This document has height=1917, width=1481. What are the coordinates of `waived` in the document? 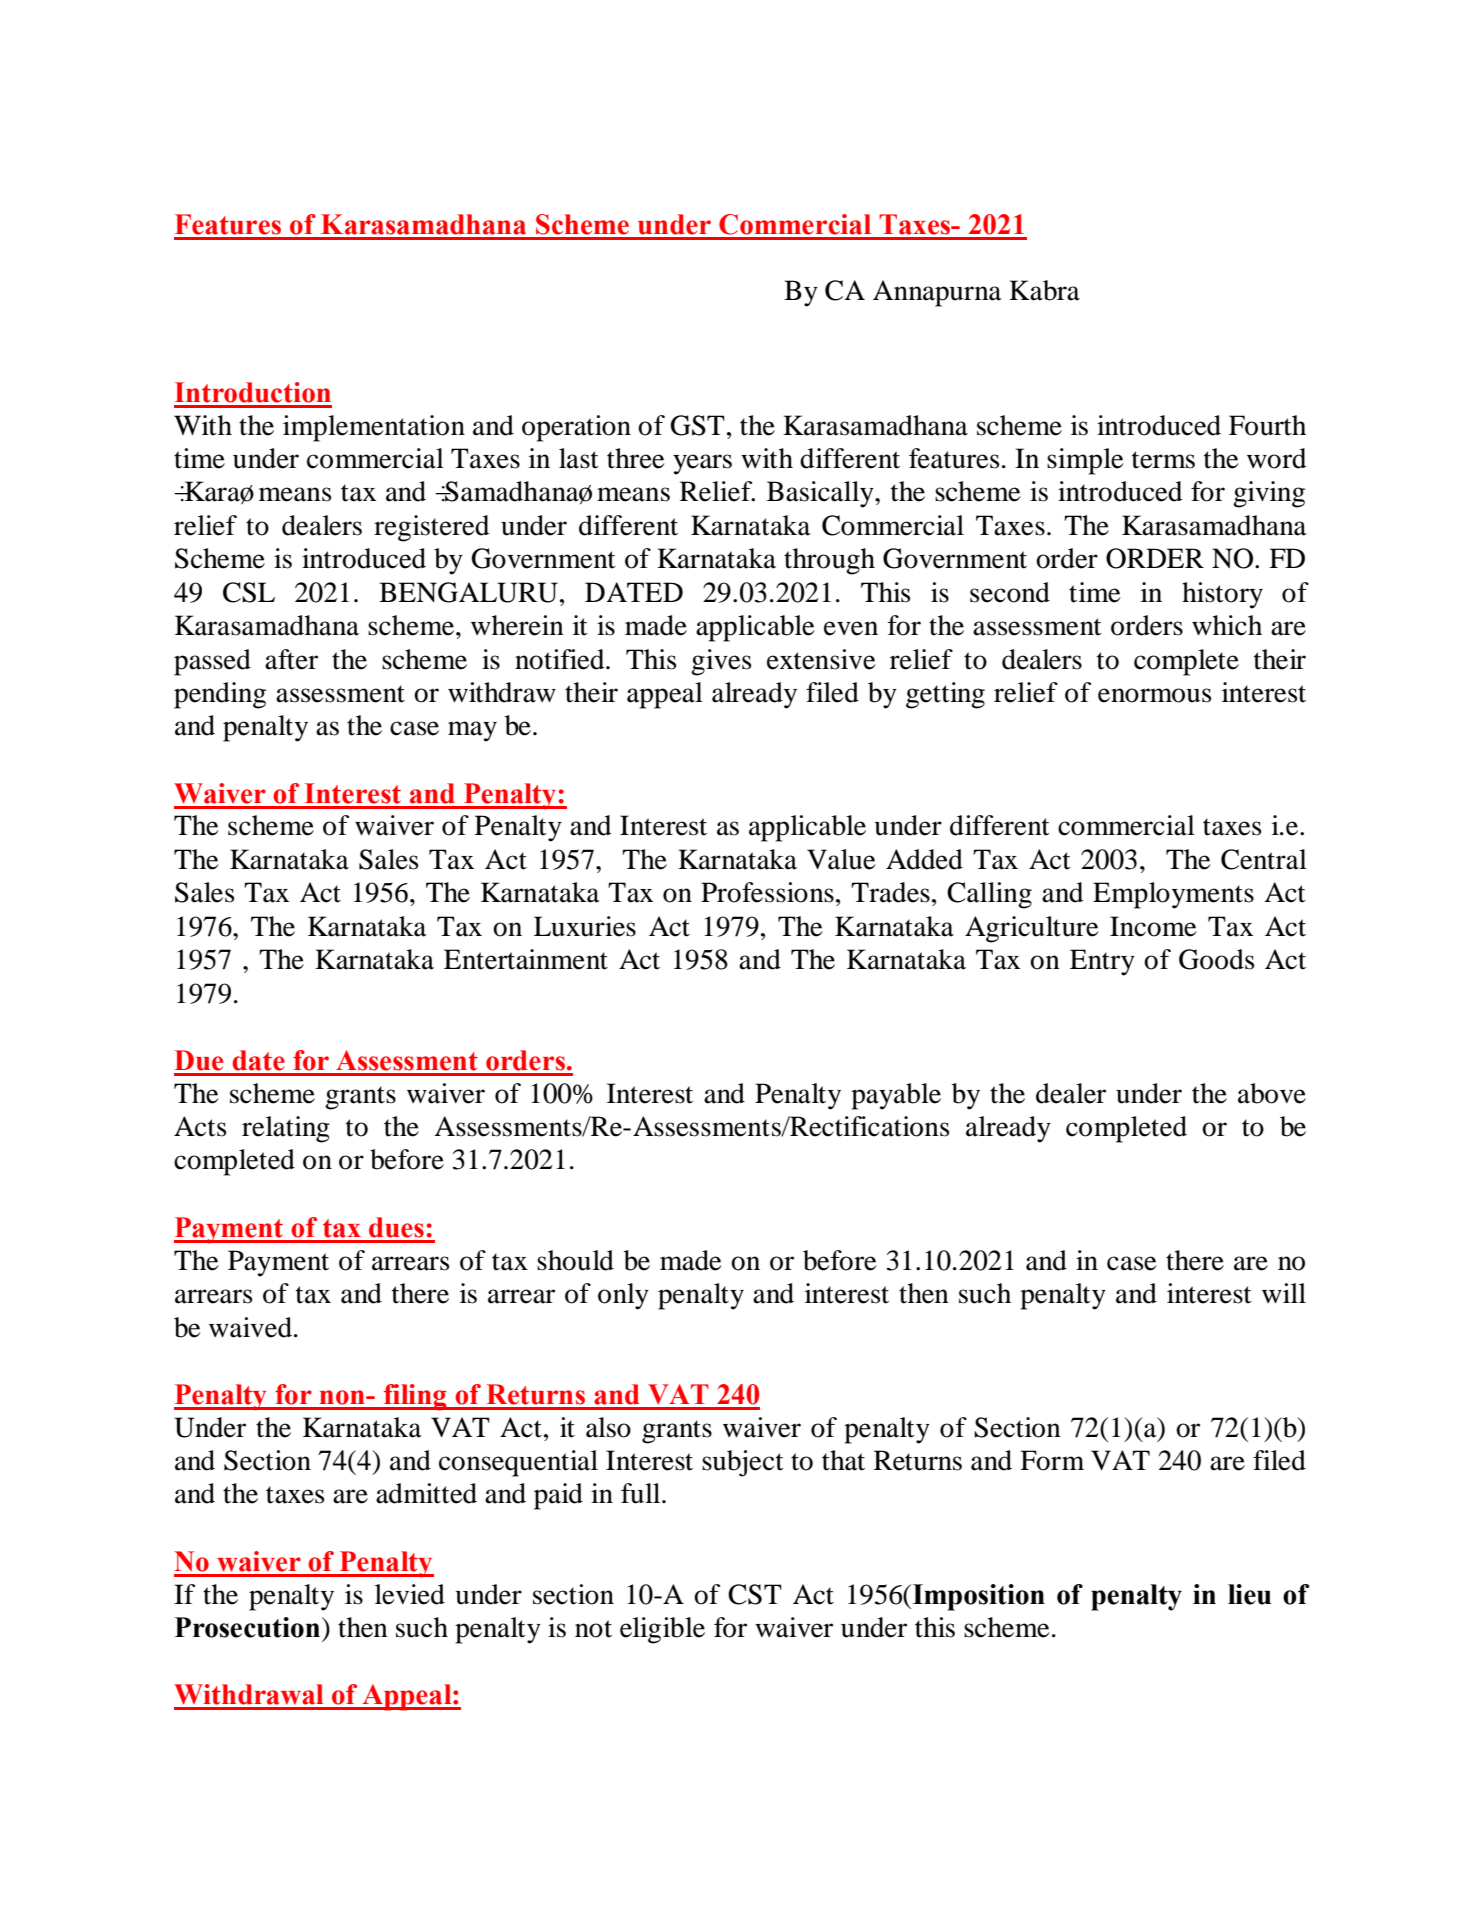 It's located at (250, 1327).
